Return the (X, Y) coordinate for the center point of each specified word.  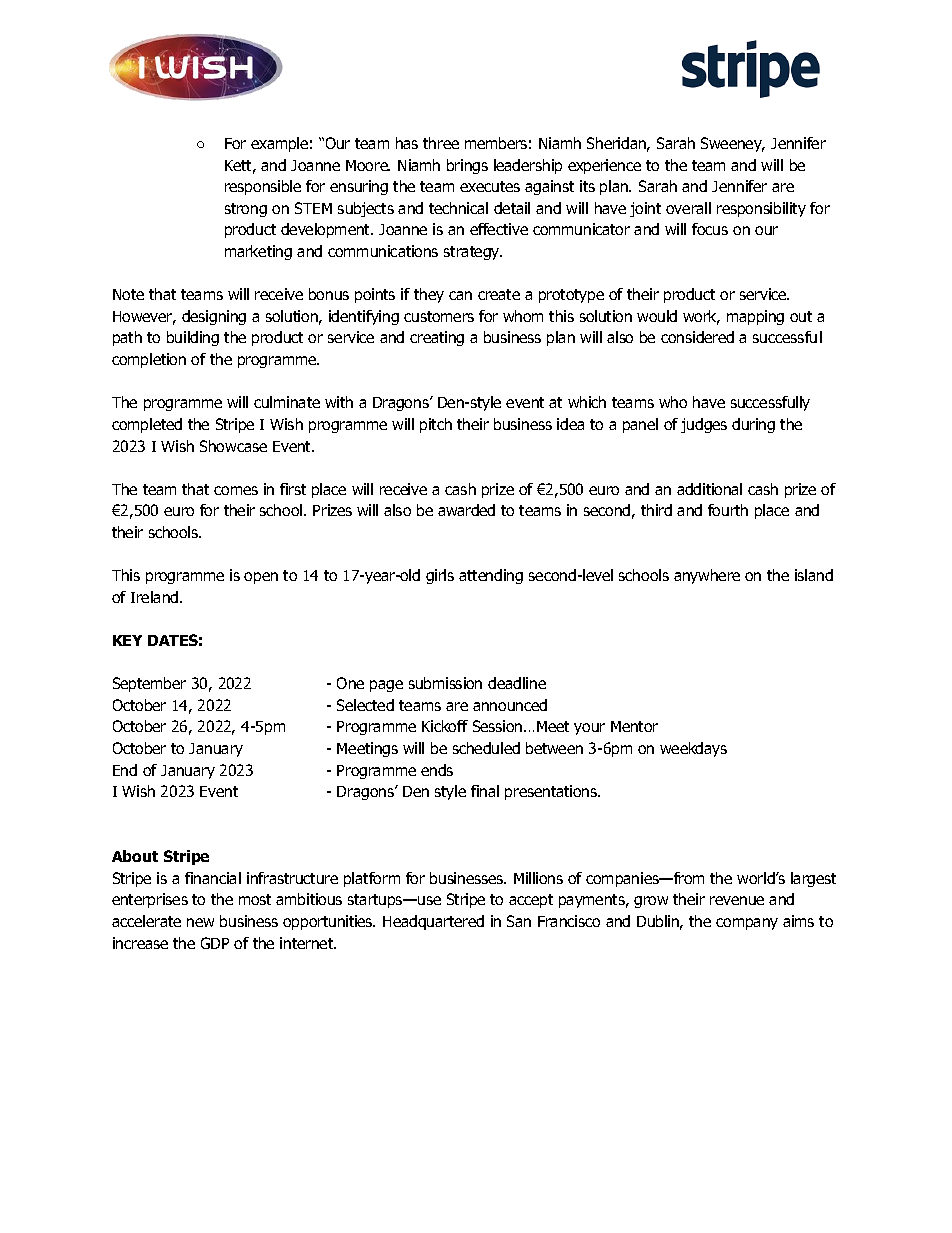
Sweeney (732, 144)
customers (439, 316)
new (200, 922)
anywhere (707, 576)
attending (491, 576)
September (149, 684)
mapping (755, 317)
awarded (466, 510)
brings (467, 166)
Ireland (156, 597)
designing (214, 317)
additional (709, 489)
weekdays (693, 749)
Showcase (233, 446)
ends (437, 770)
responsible (263, 187)
